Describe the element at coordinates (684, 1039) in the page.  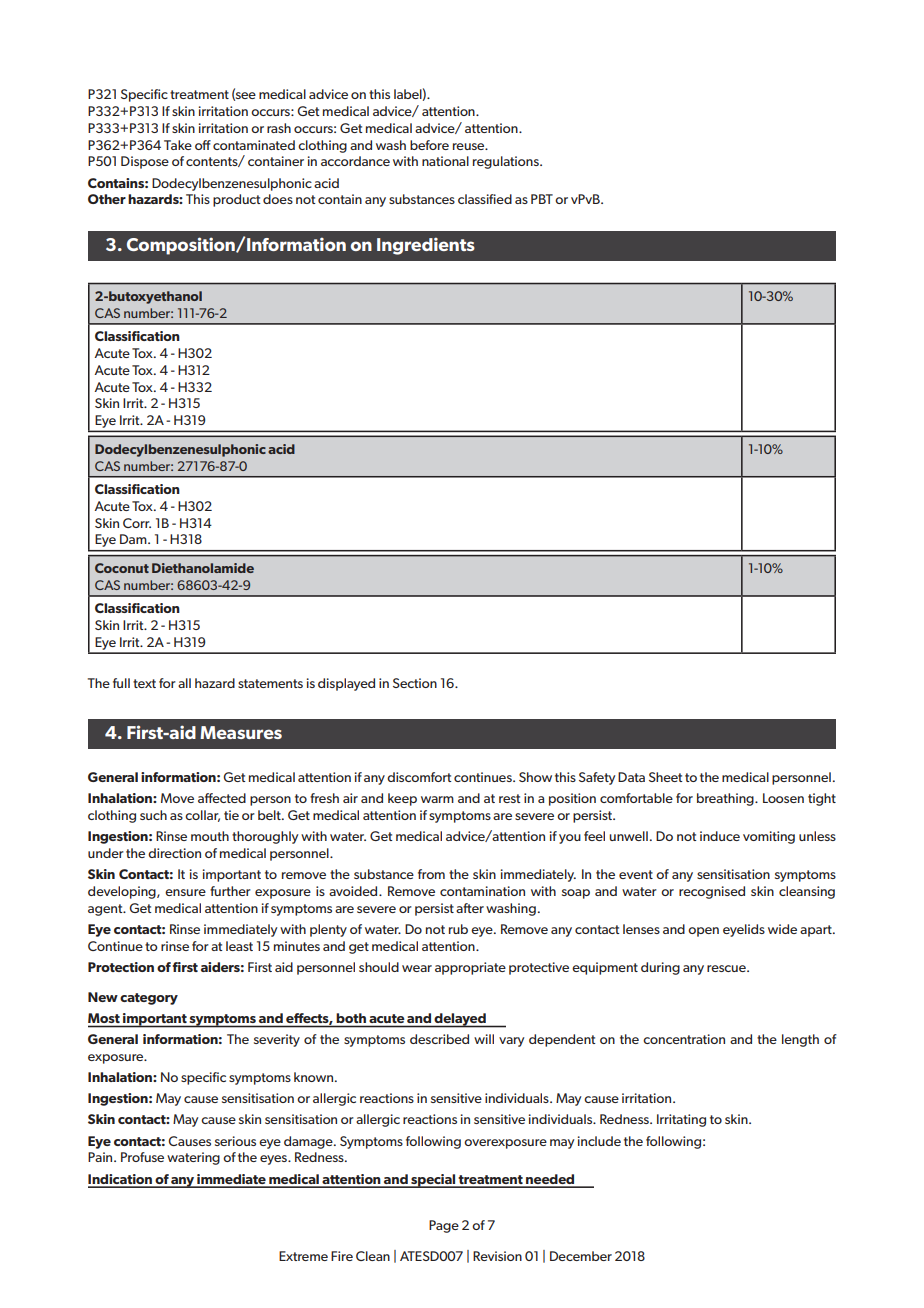
I see `concentration` at that location.
